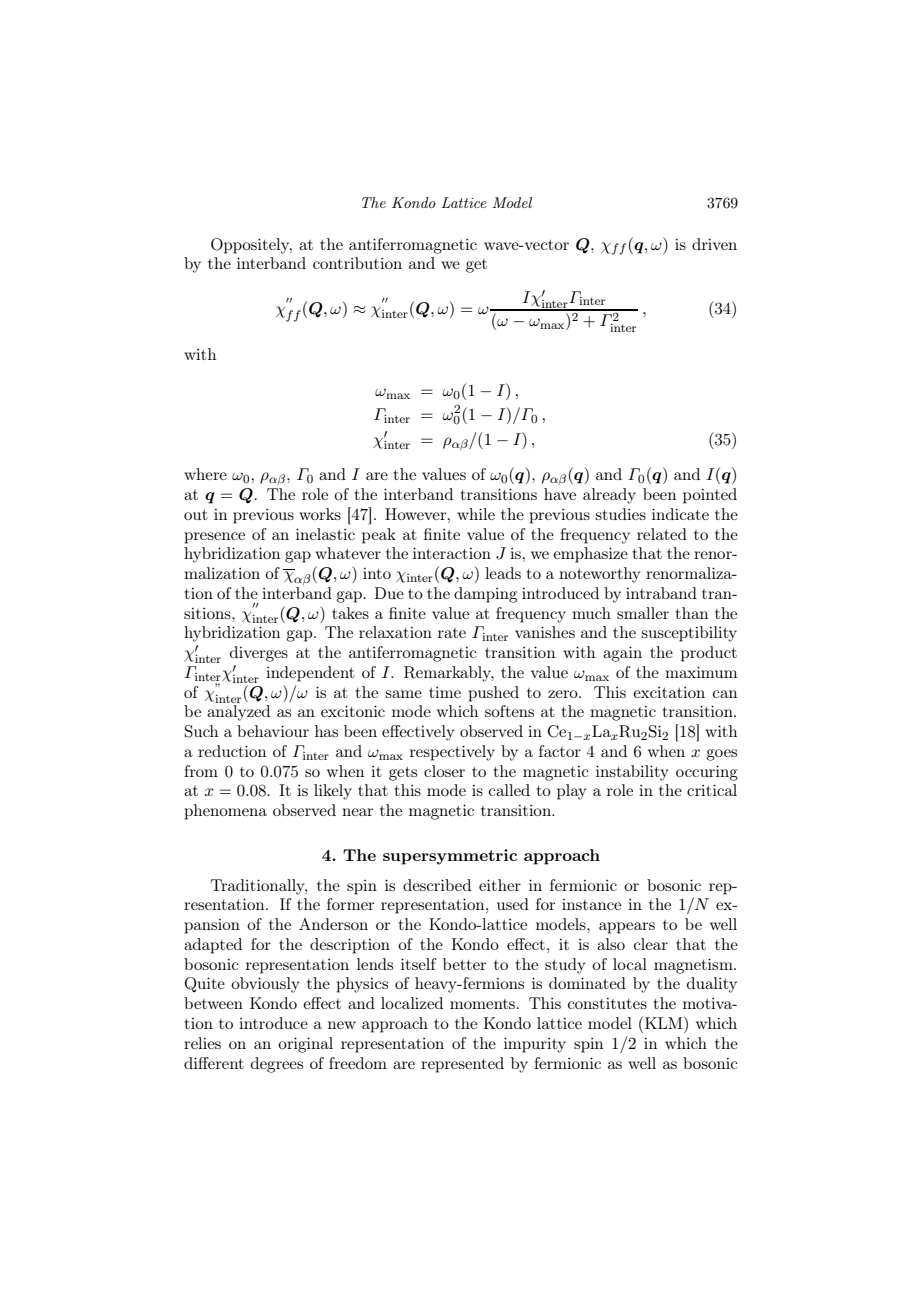  What do you see at coordinates (259, 654) in the document?
I see `diverges` at bounding box center [259, 654].
